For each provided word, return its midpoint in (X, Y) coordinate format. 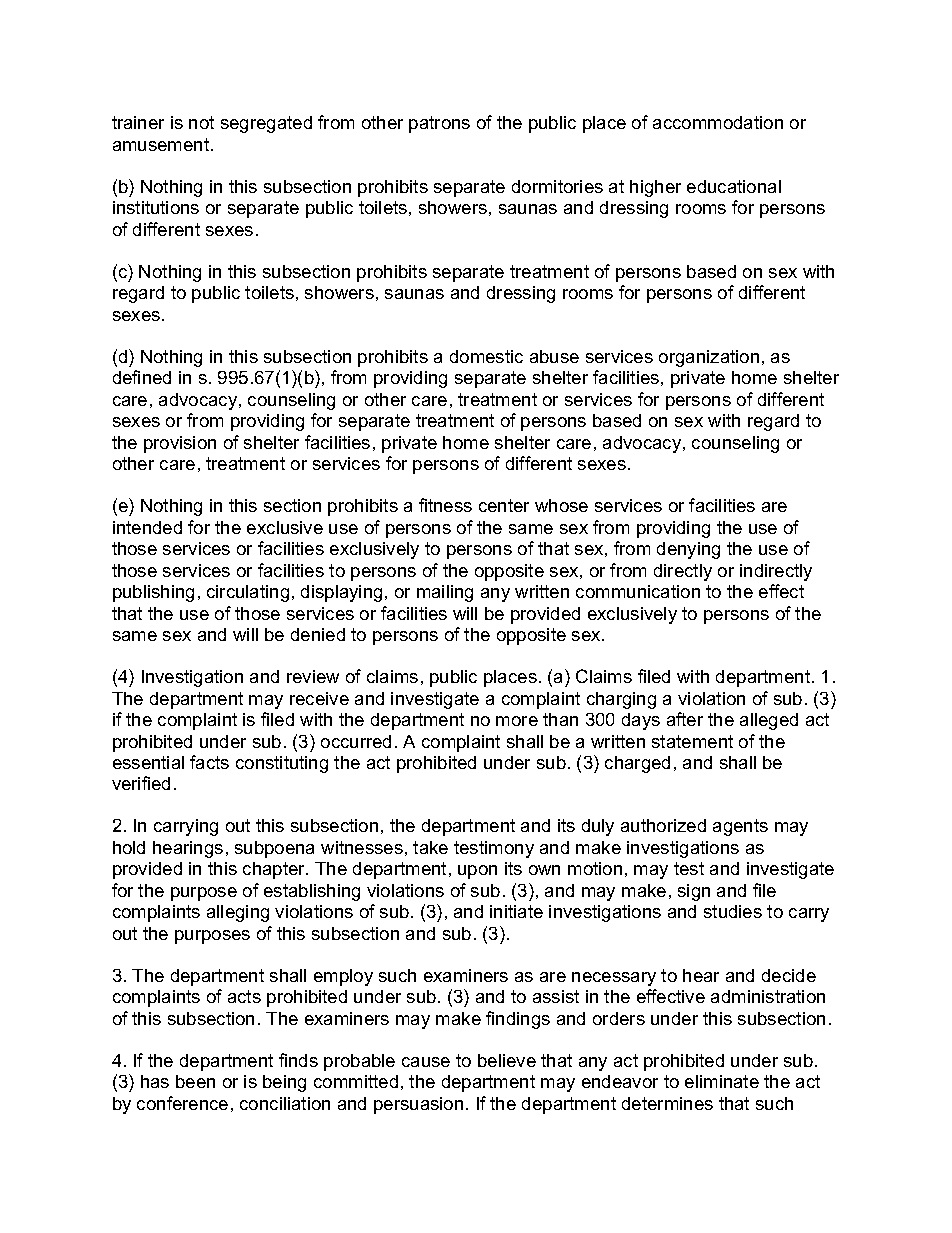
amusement (162, 144)
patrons (439, 124)
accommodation (718, 122)
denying (688, 550)
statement (692, 741)
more (517, 721)
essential (148, 762)
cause (426, 1062)
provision (180, 444)
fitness (445, 505)
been (195, 1081)
